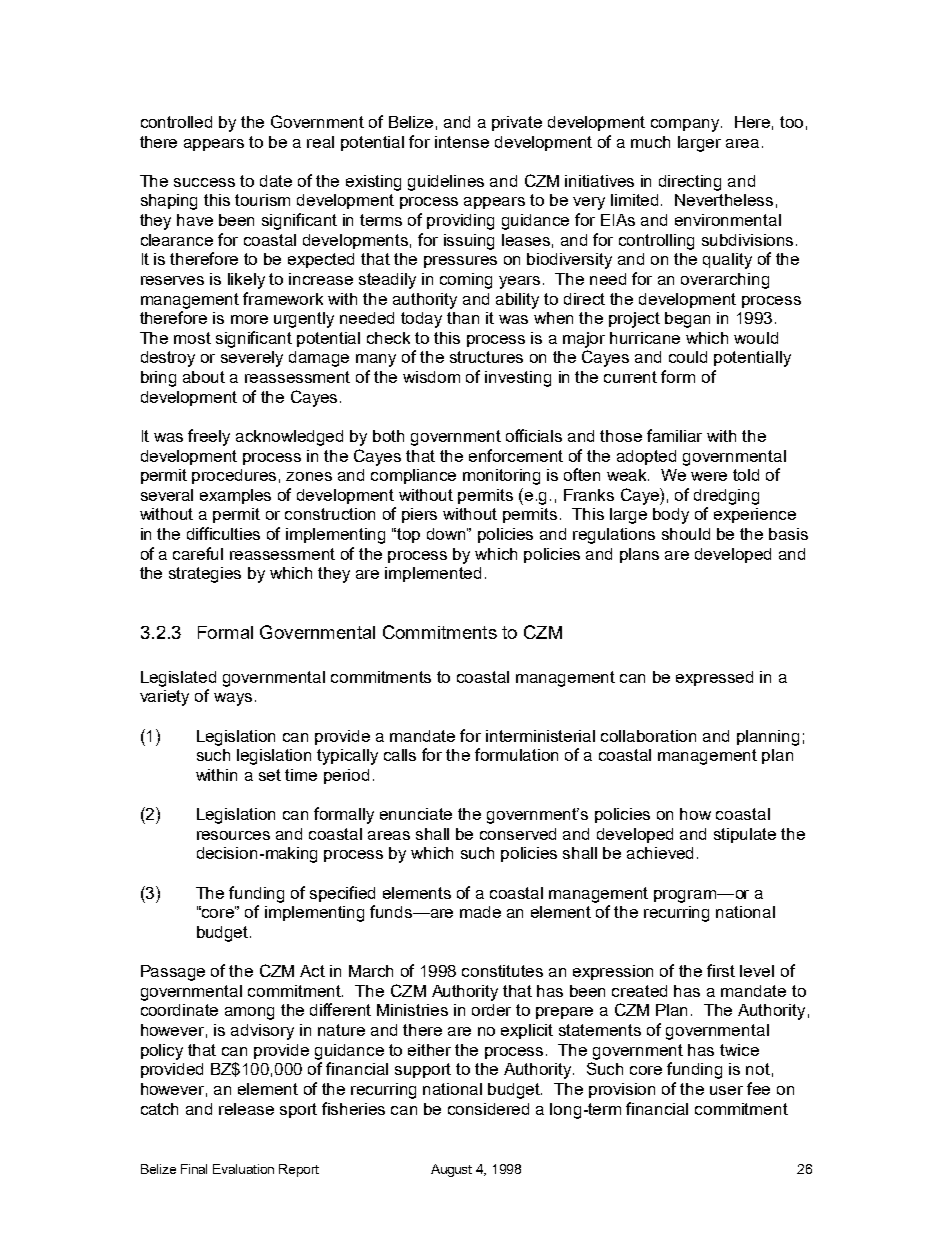 This document has width=952, height=1233. I want to click on examples, so click(235, 496).
